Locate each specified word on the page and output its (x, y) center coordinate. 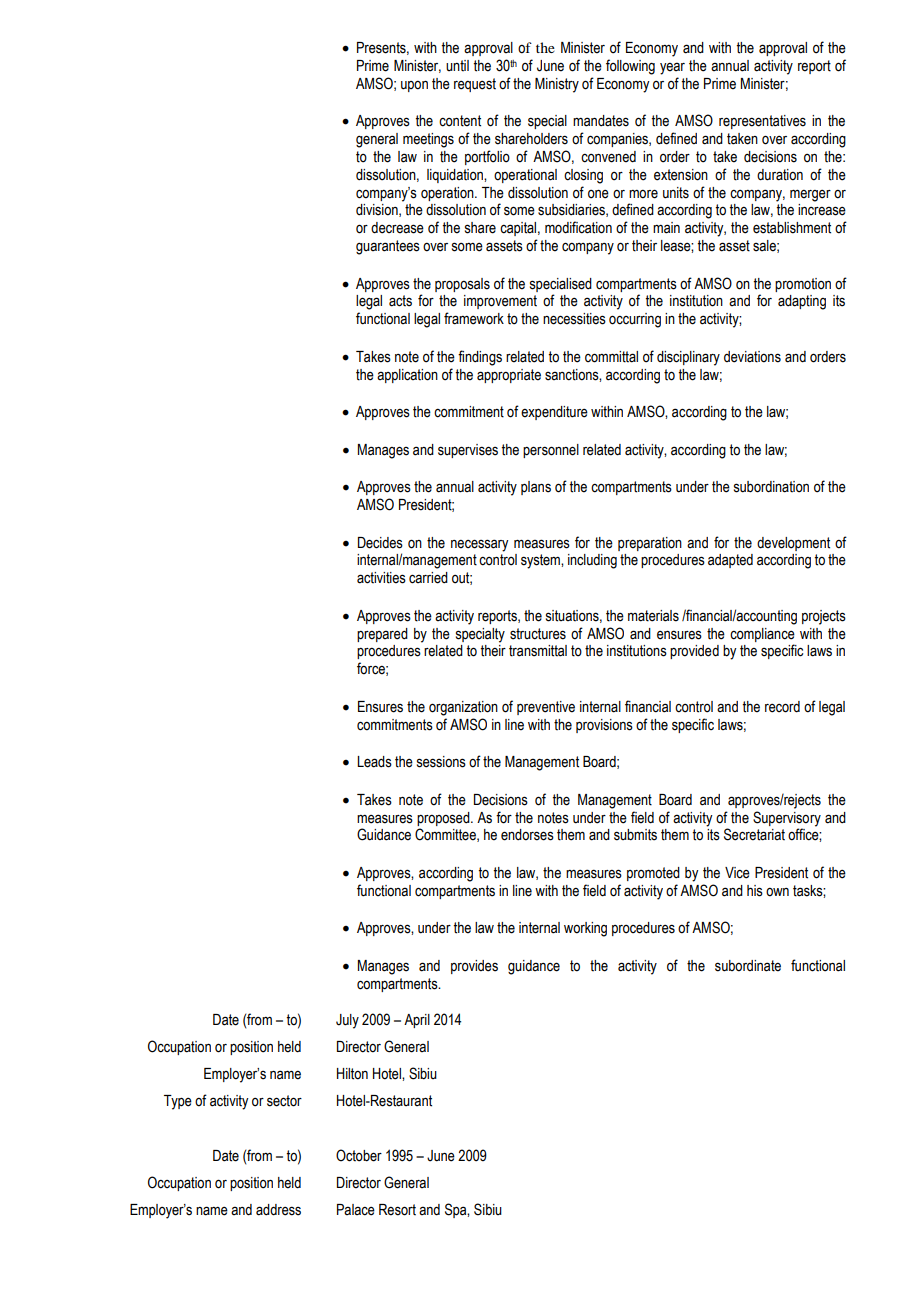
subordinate (748, 966)
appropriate (509, 376)
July (347, 1021)
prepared (382, 635)
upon (414, 86)
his (755, 891)
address (278, 1210)
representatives (762, 122)
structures (538, 634)
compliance (762, 635)
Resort (397, 1210)
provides (474, 967)
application (407, 376)
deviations (752, 357)
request (475, 85)
